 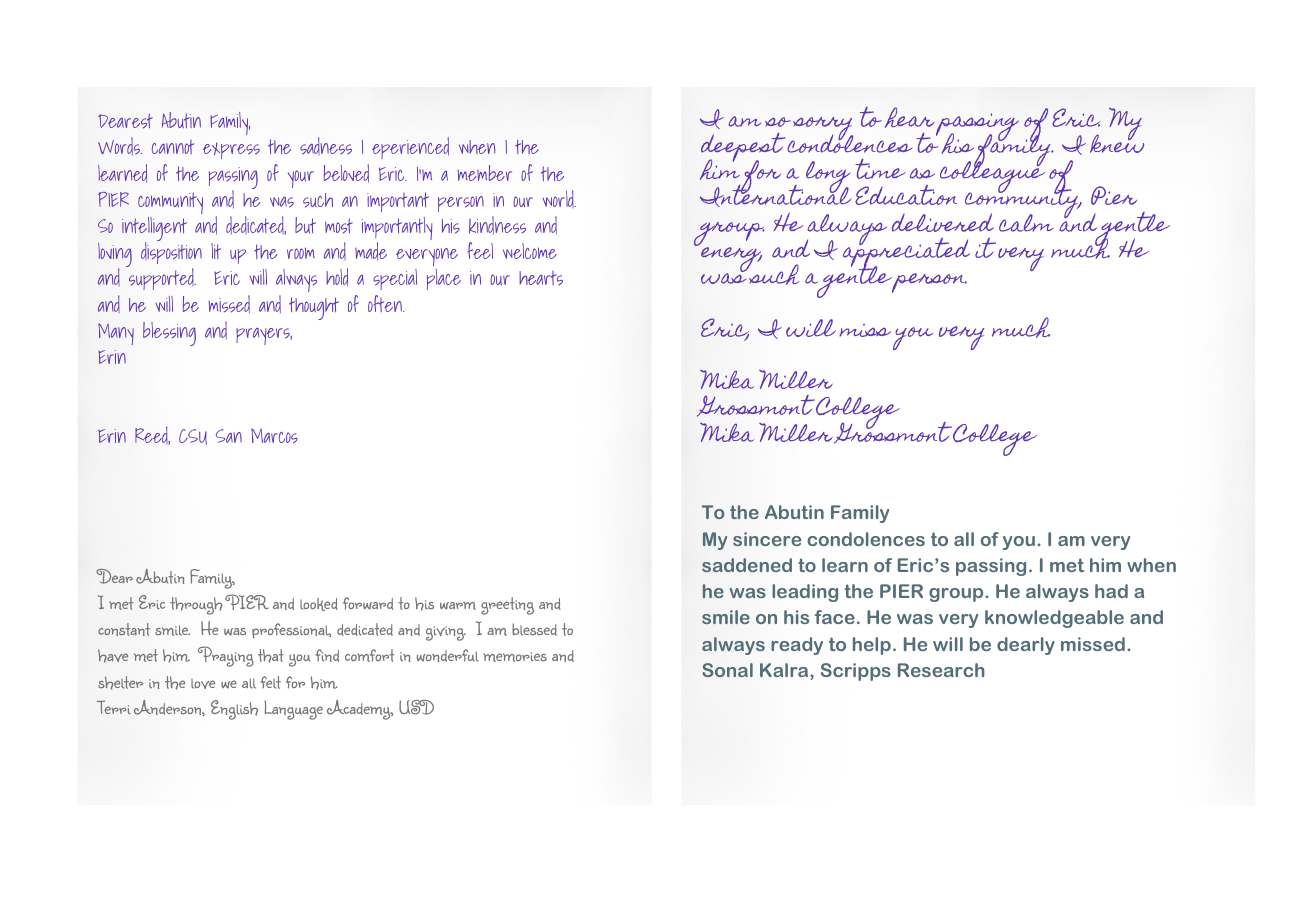 I want to click on felt, so click(x=270, y=682).
